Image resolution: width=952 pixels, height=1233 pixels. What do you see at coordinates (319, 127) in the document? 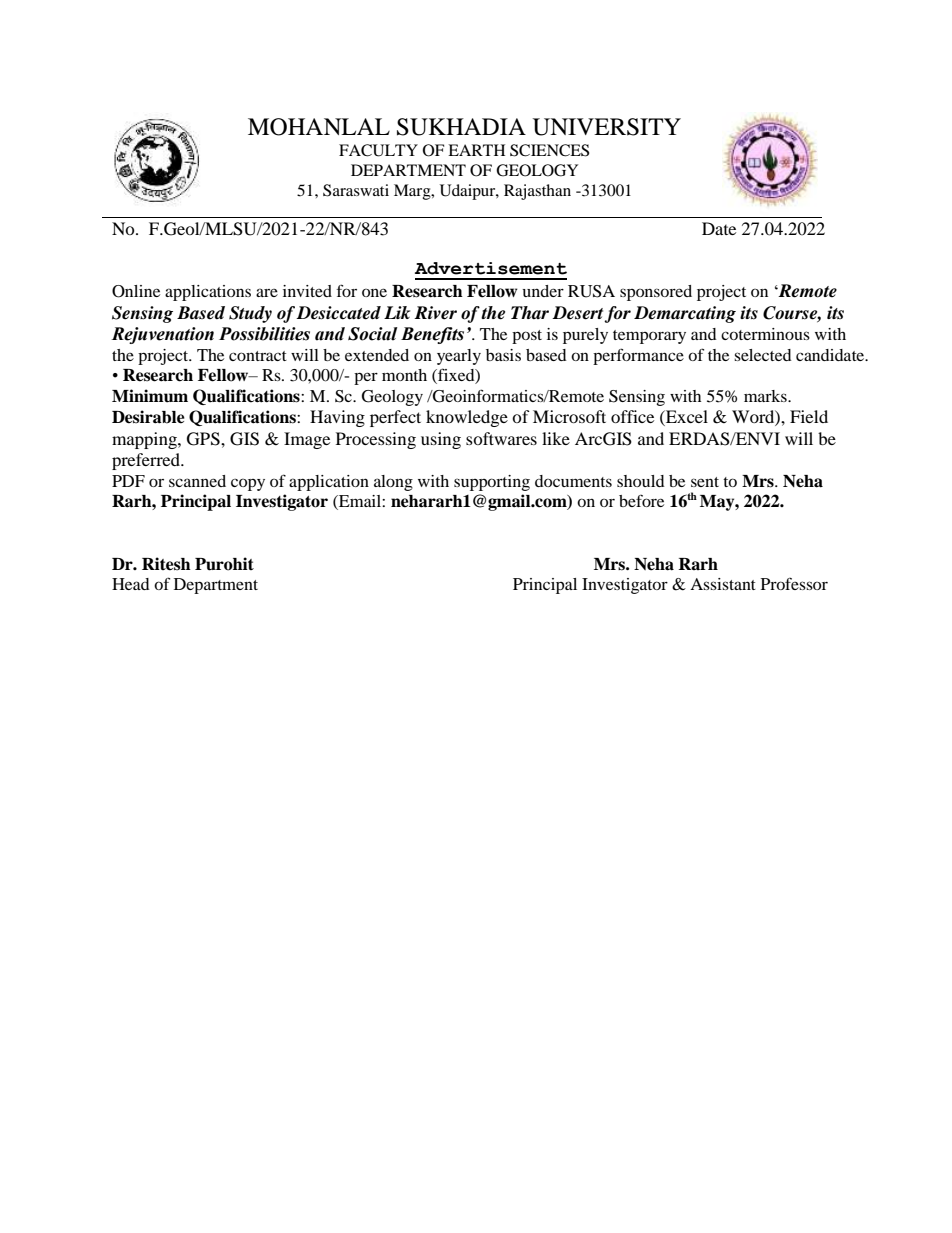
I see `MOHANLAL` at bounding box center [319, 127].
